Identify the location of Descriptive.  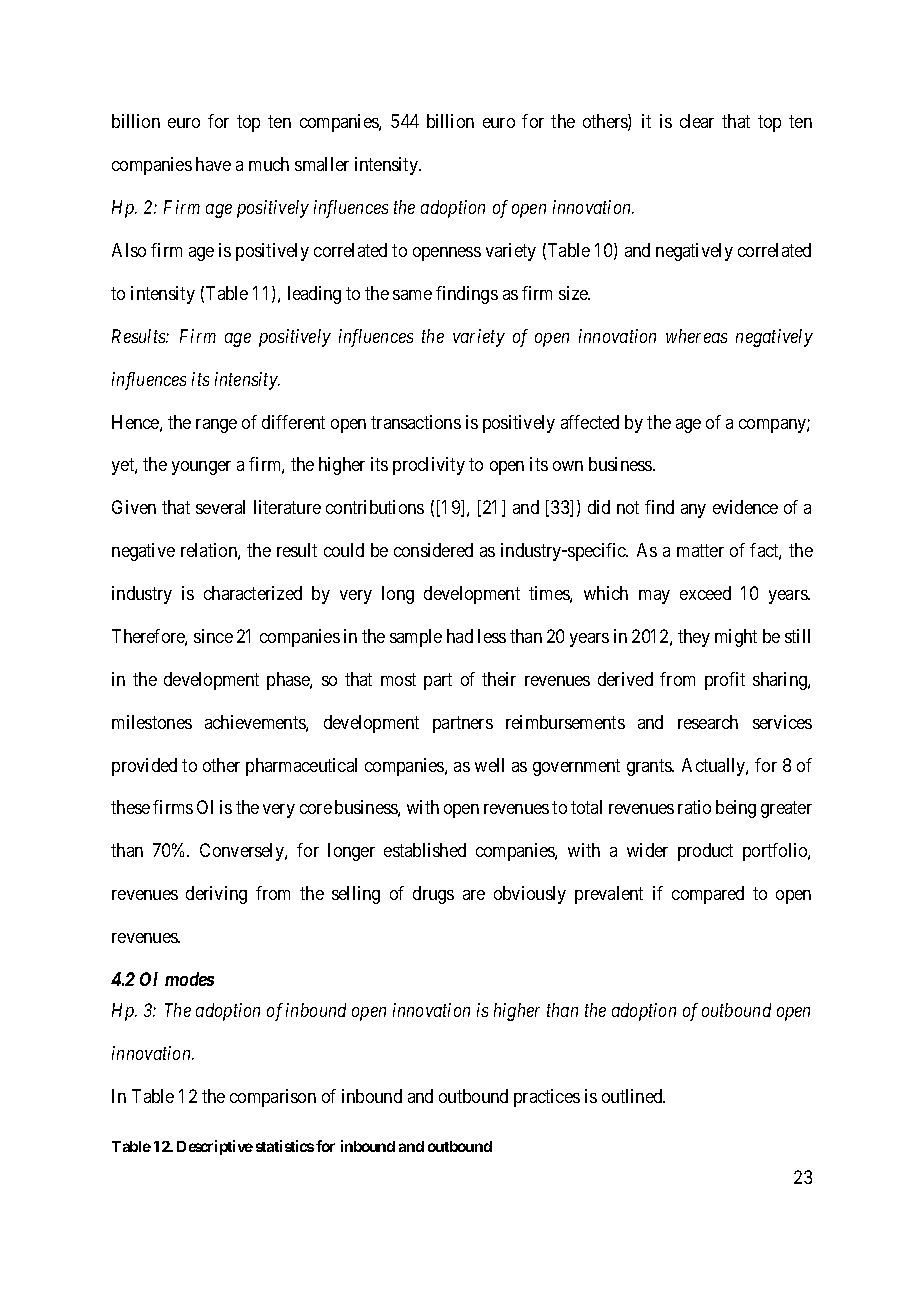
(215, 1147).
